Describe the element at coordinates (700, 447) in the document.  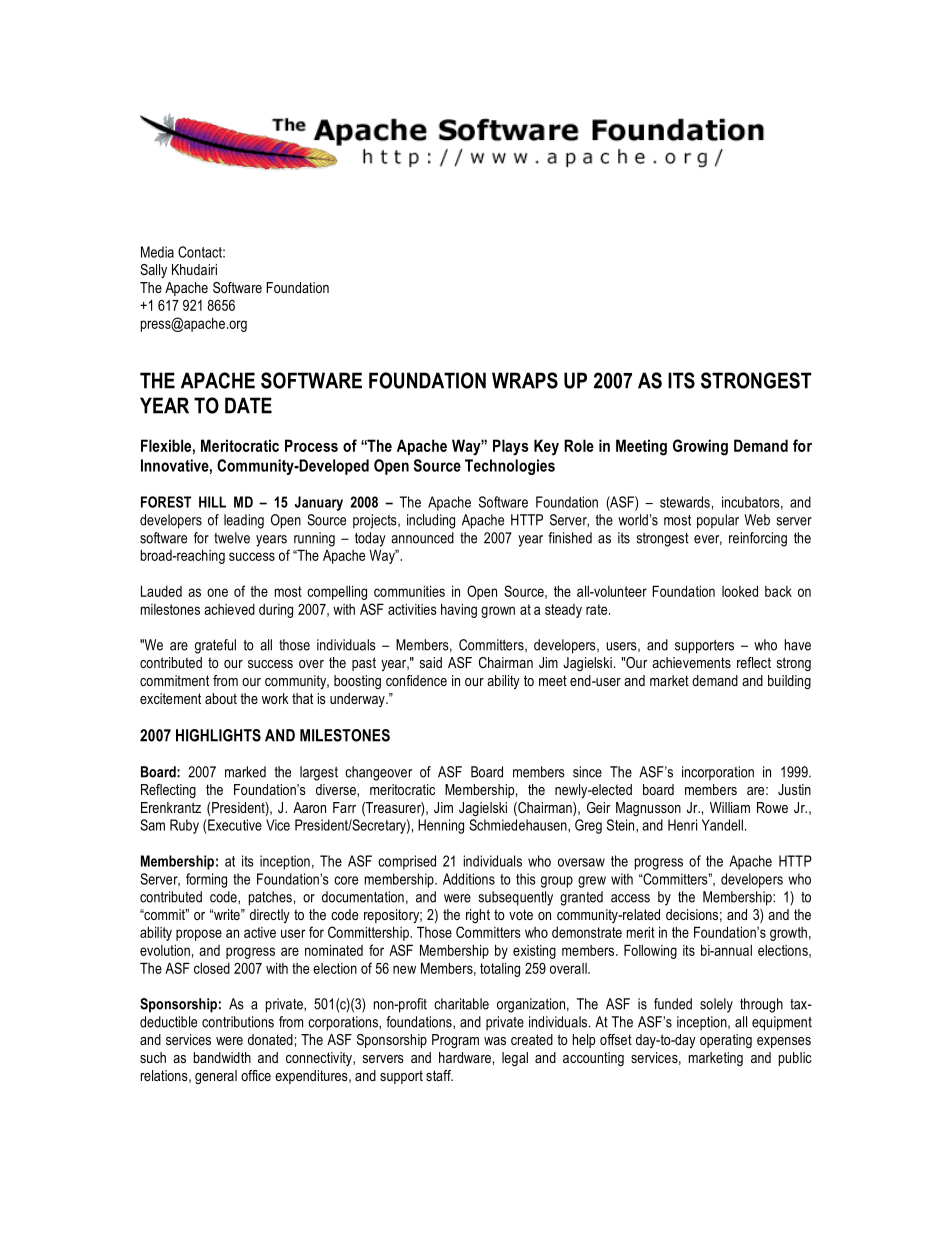
I see `Growing` at that location.
